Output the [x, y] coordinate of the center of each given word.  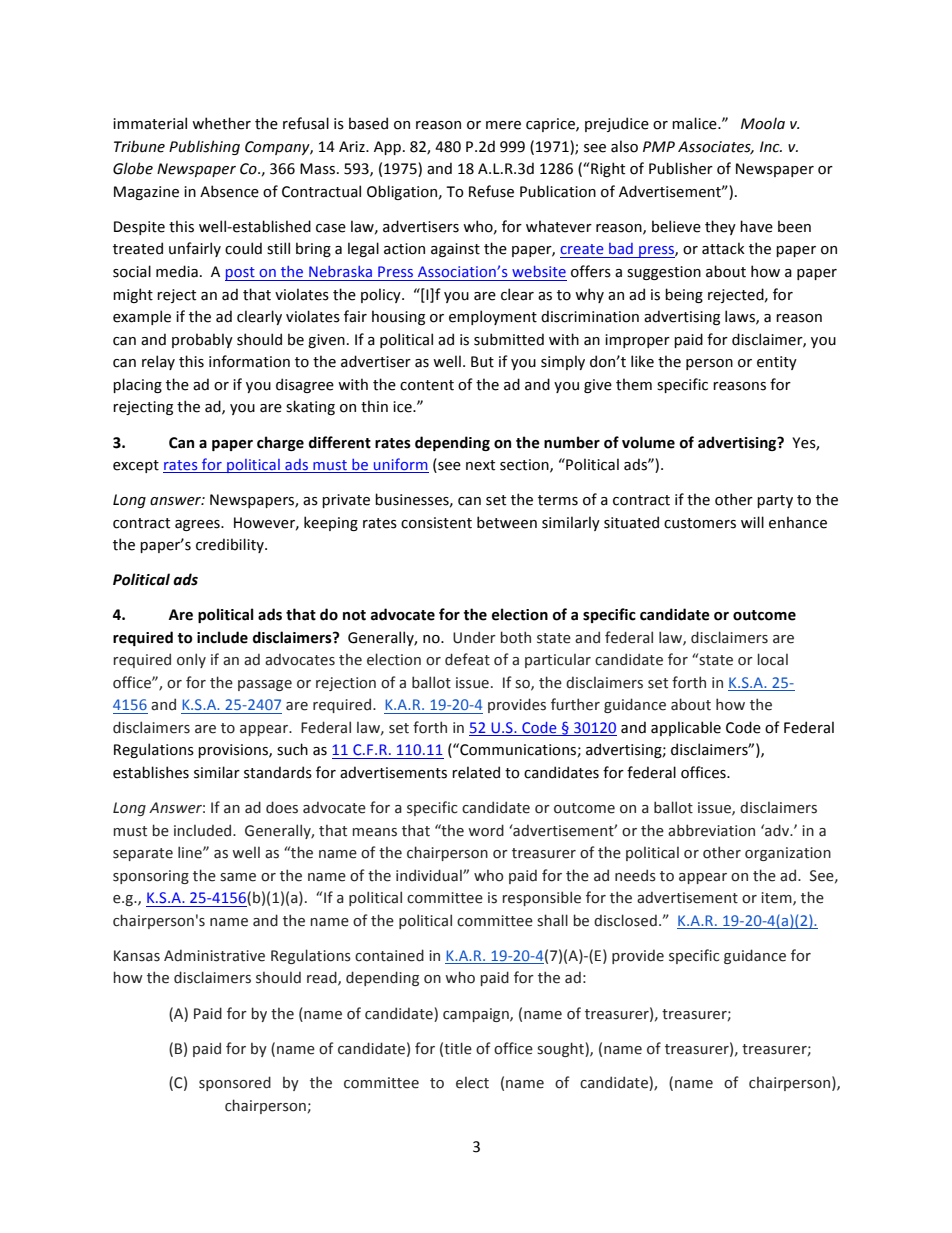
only [191, 660]
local [773, 659]
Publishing [204, 147]
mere [503, 125]
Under [474, 637]
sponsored [235, 1083]
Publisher [681, 168]
